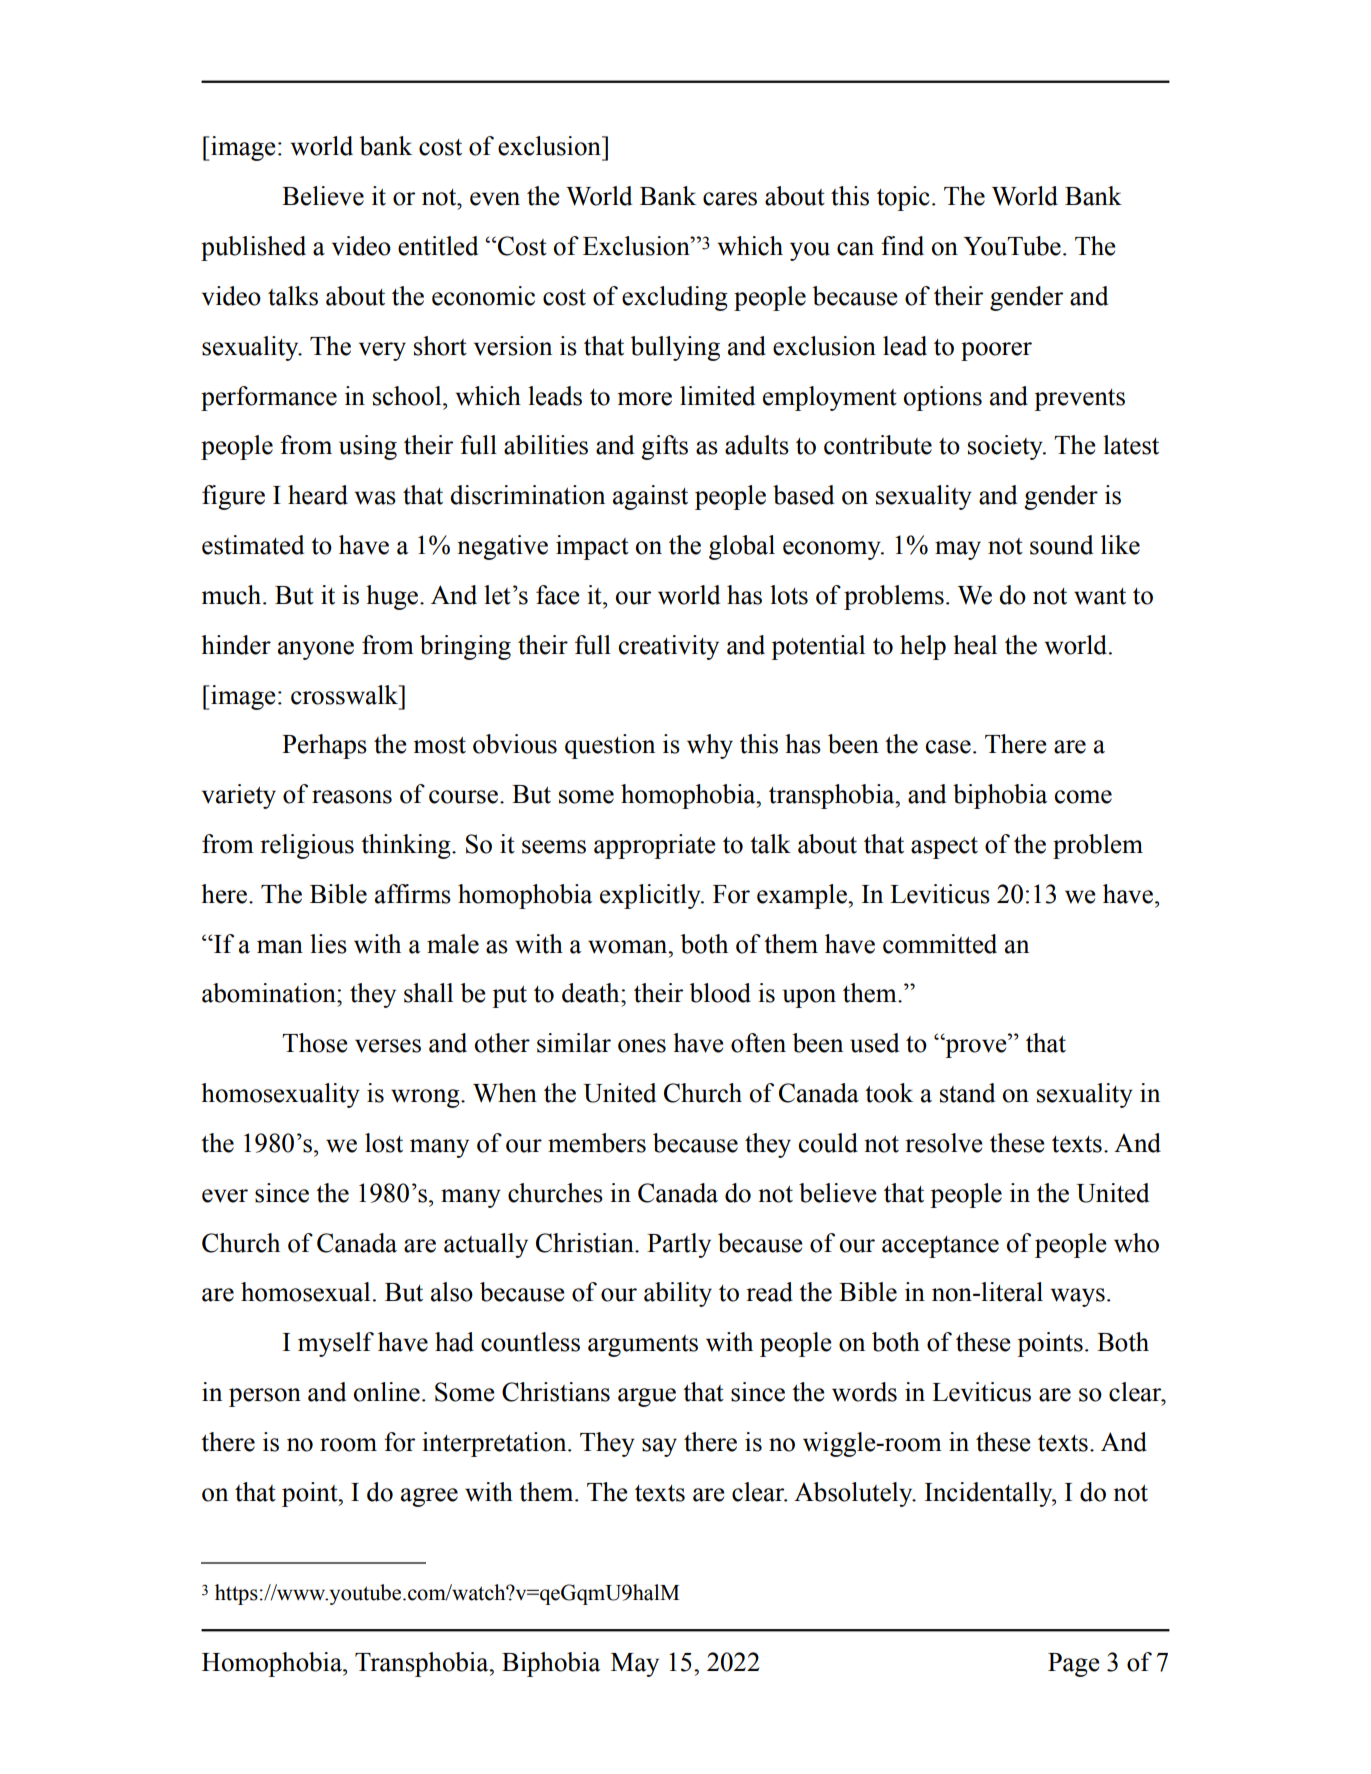 This screenshot has height=1774, width=1371. Describe the element at coordinates (651, 896) in the screenshot. I see `explicitly` at that location.
